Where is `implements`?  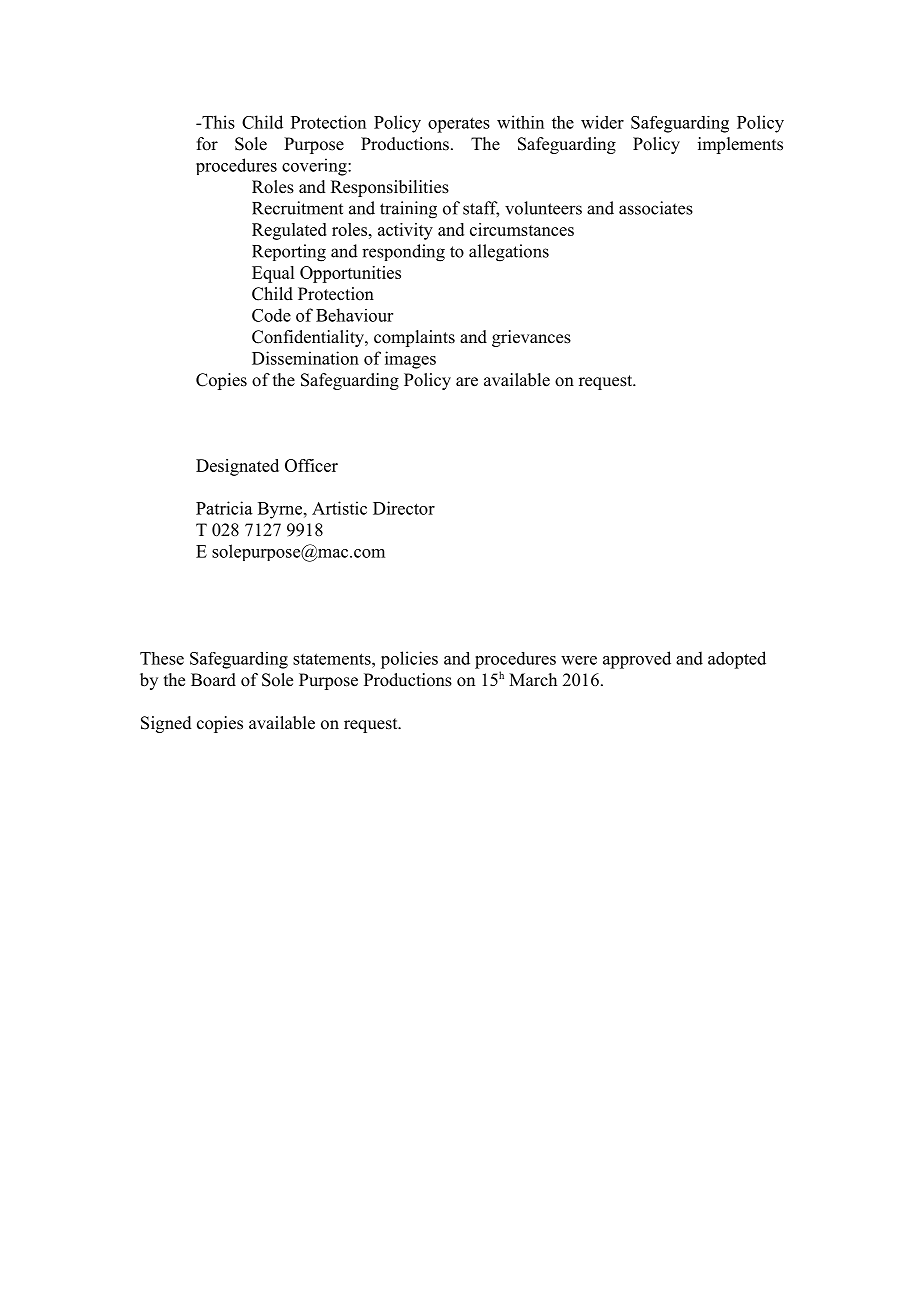
implements is located at coordinates (740, 145).
